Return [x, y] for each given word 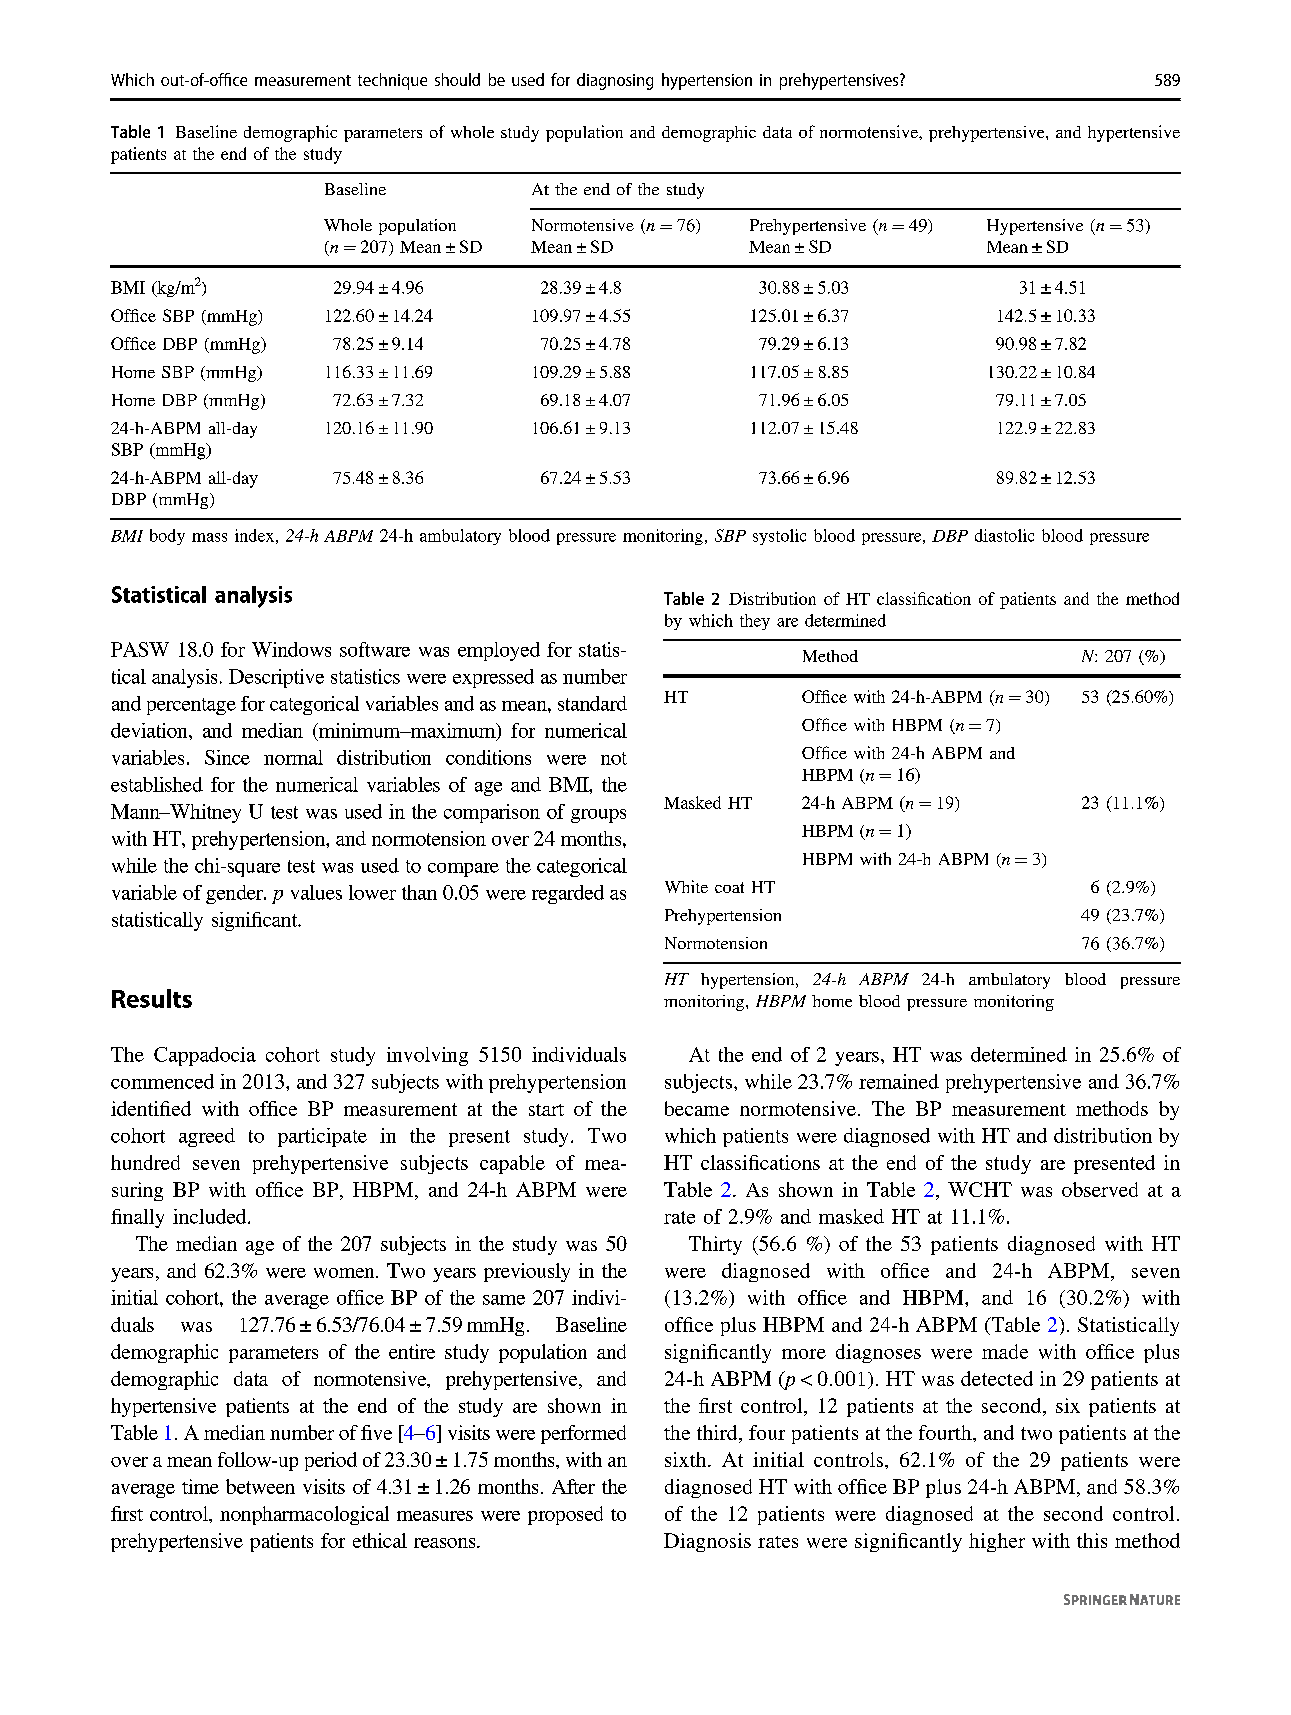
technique [392, 81]
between [260, 1486]
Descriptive [276, 678]
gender [236, 894]
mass [209, 537]
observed [1100, 1189]
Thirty [715, 1245]
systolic [779, 537]
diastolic [1004, 535]
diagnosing [615, 81]
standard [592, 703]
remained [899, 1081]
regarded [568, 894]
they [755, 622]
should [457, 79]
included [211, 1216]
